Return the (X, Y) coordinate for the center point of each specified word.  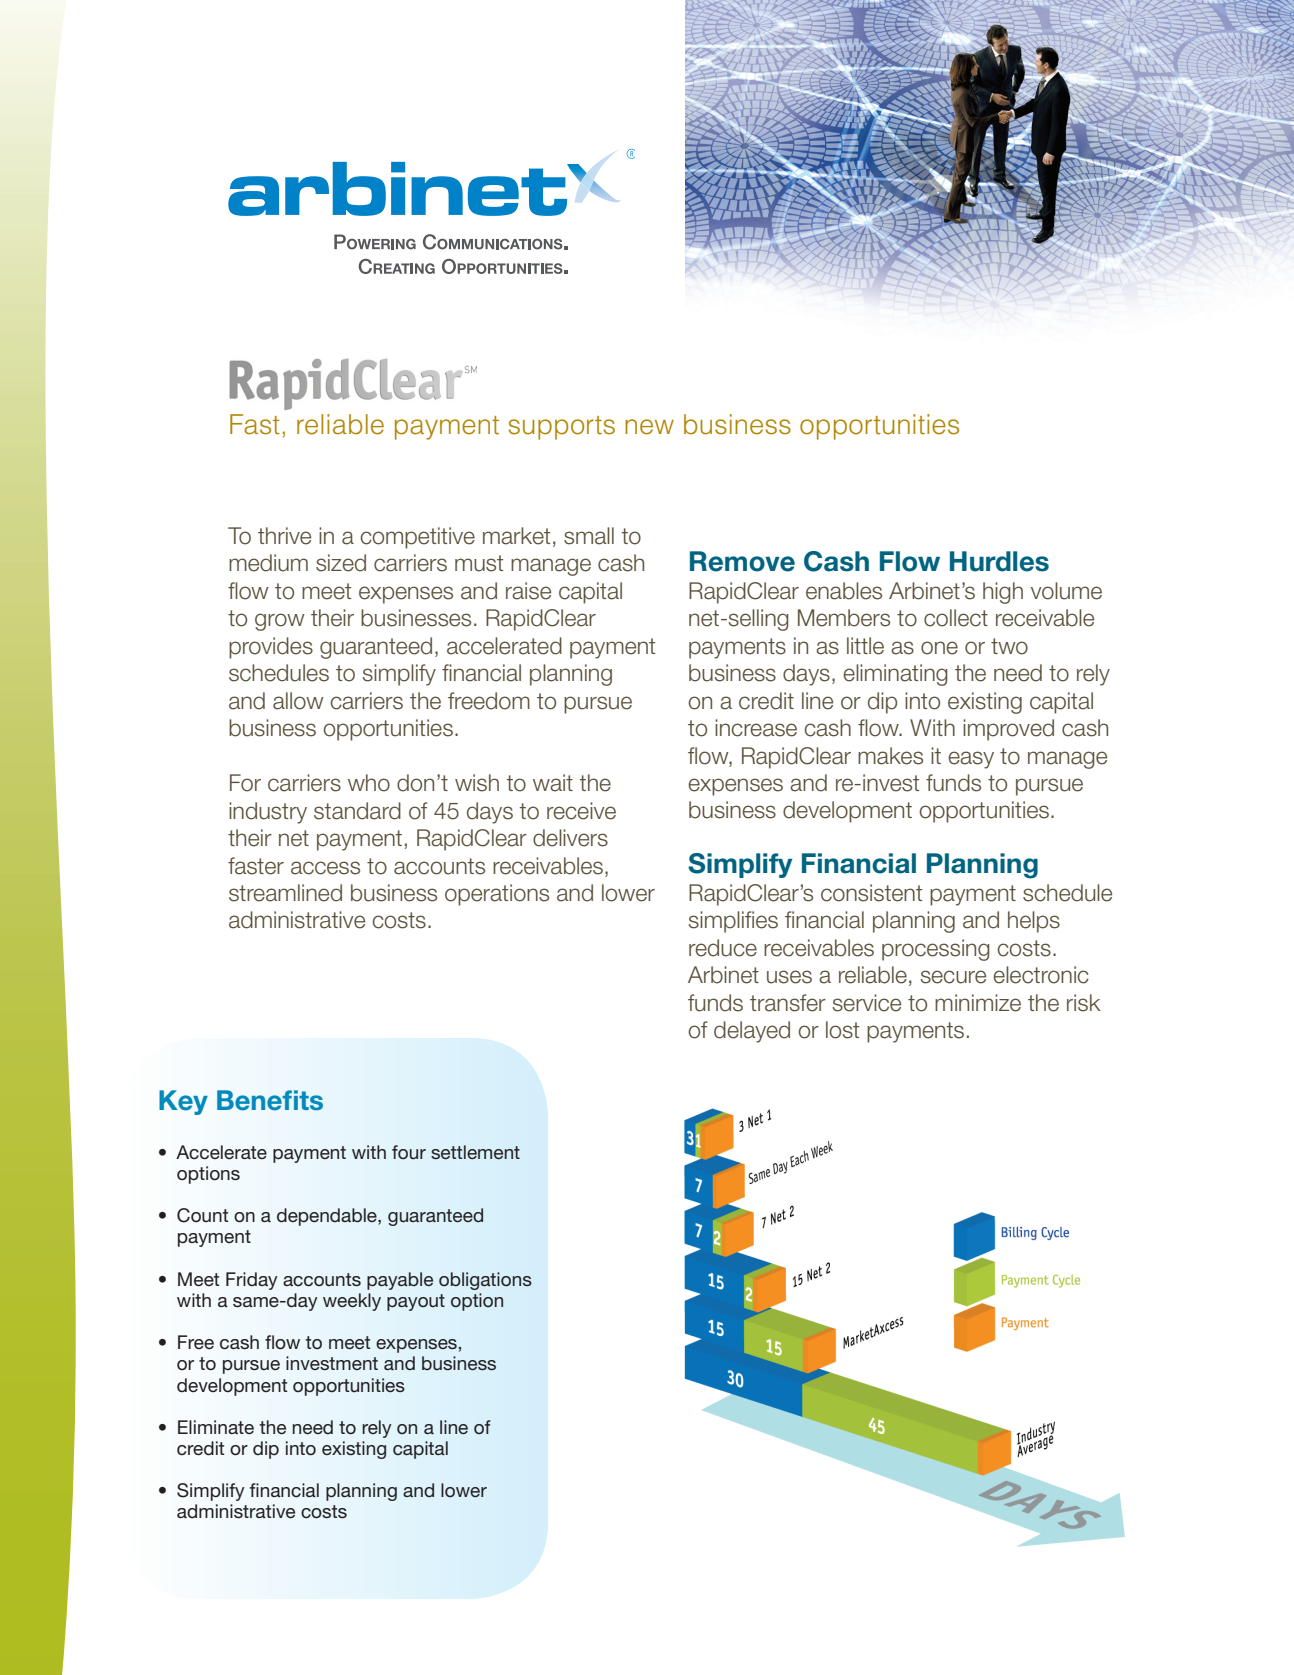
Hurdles (999, 561)
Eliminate (216, 1427)
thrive (284, 536)
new (649, 427)
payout (416, 1302)
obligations (485, 1281)
